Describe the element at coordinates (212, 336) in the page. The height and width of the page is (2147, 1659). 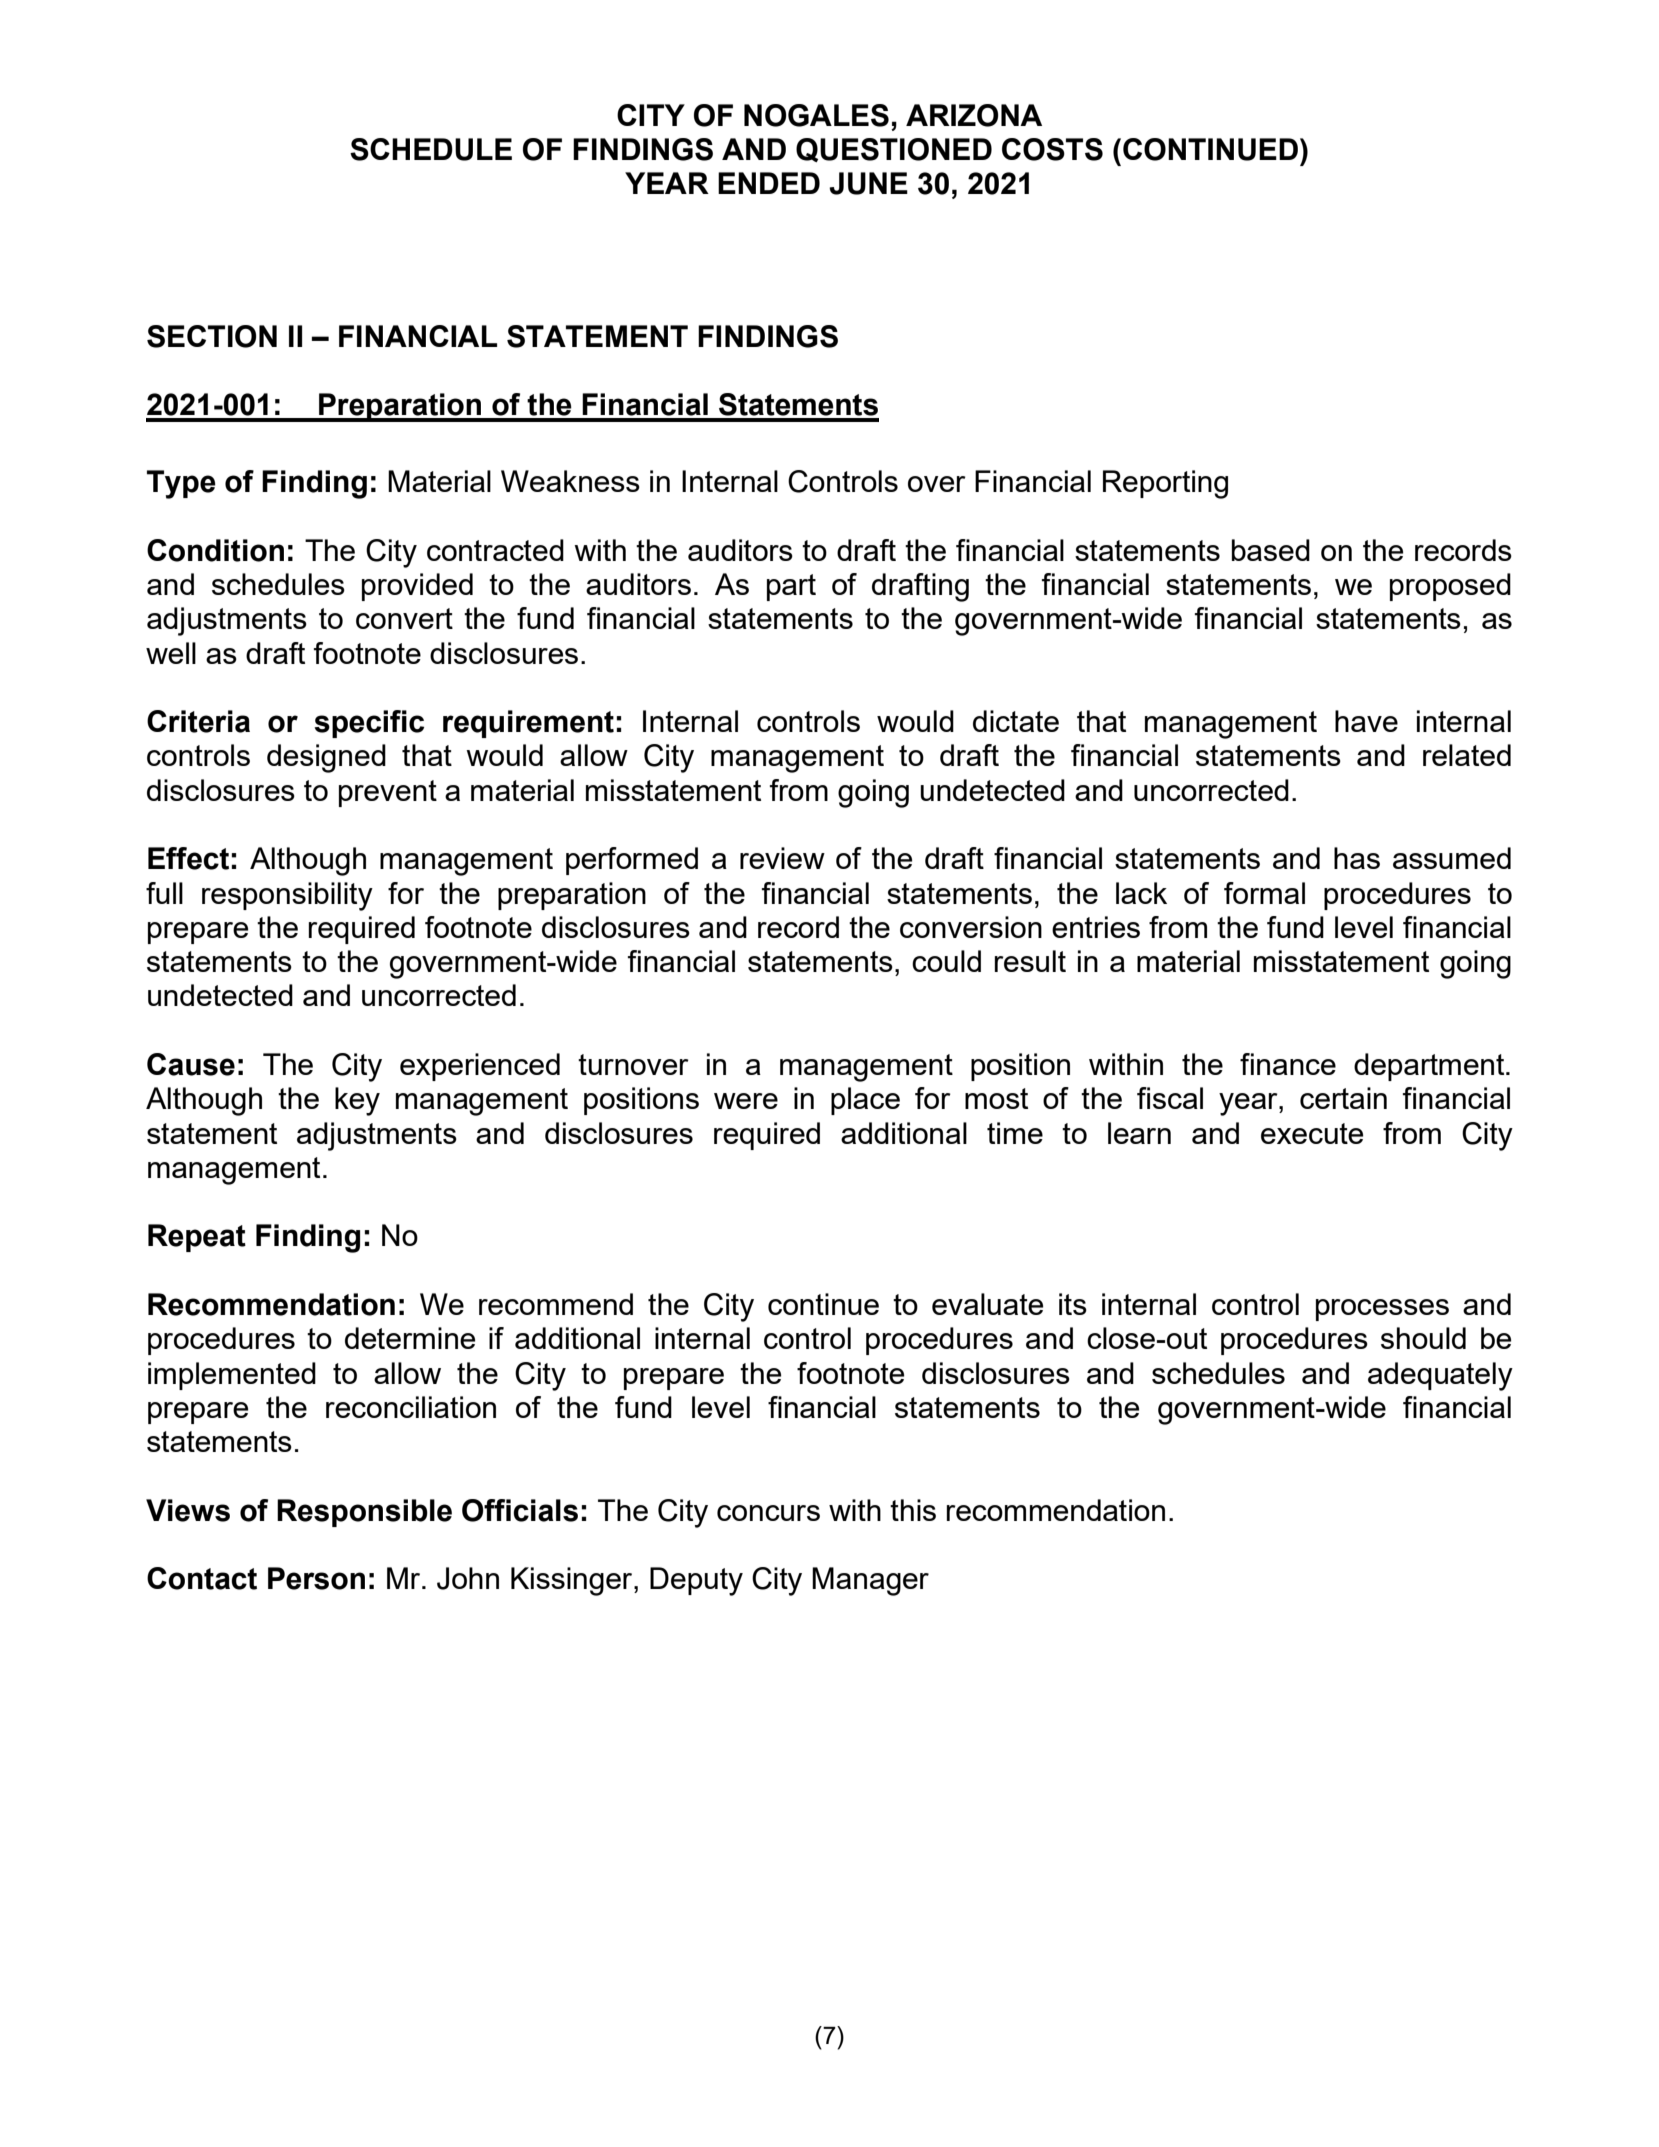
I see `SECTION` at that location.
